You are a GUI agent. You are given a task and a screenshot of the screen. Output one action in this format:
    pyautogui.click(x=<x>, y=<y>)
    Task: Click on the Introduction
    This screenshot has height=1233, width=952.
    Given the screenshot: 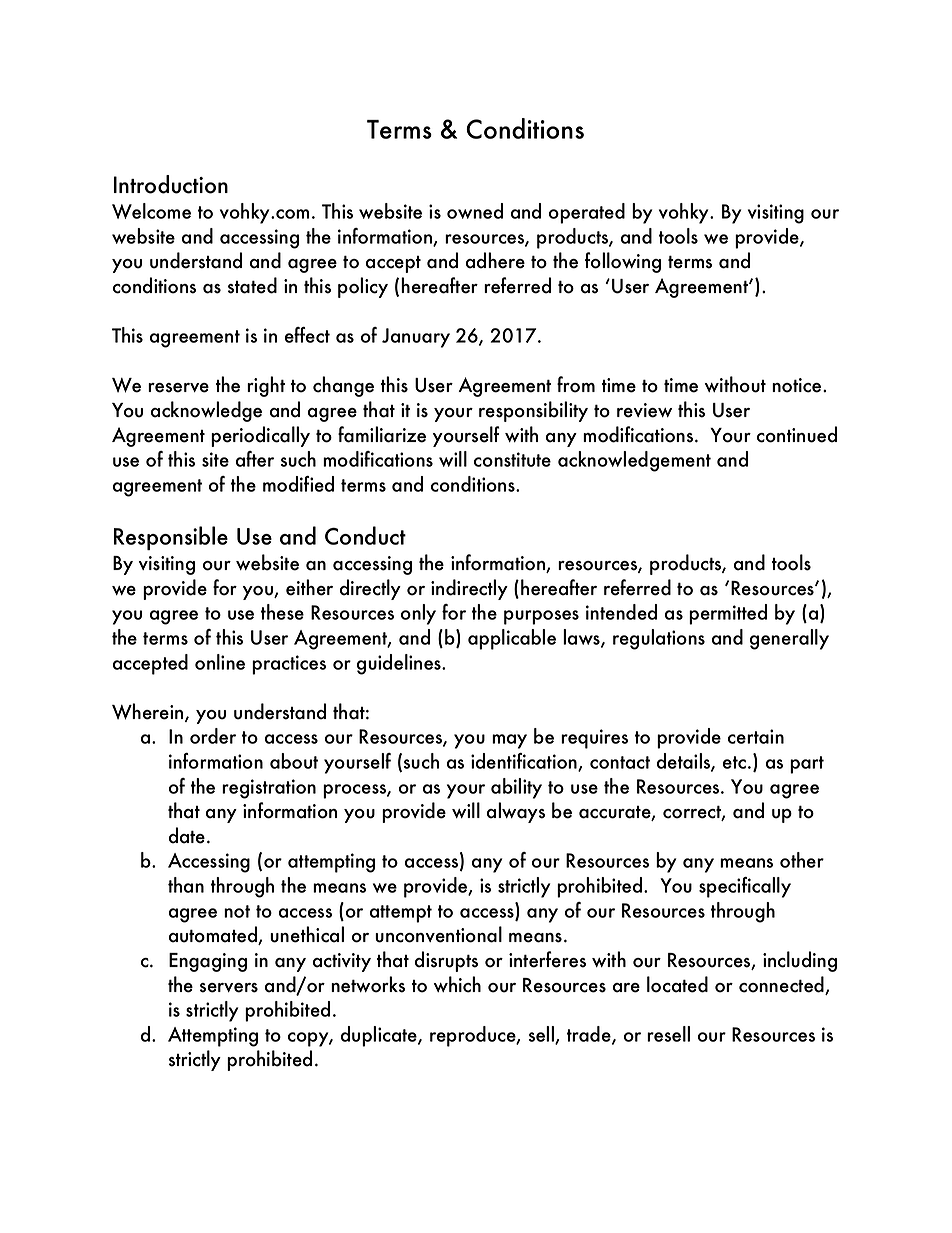 What is the action you would take?
    pyautogui.click(x=171, y=184)
